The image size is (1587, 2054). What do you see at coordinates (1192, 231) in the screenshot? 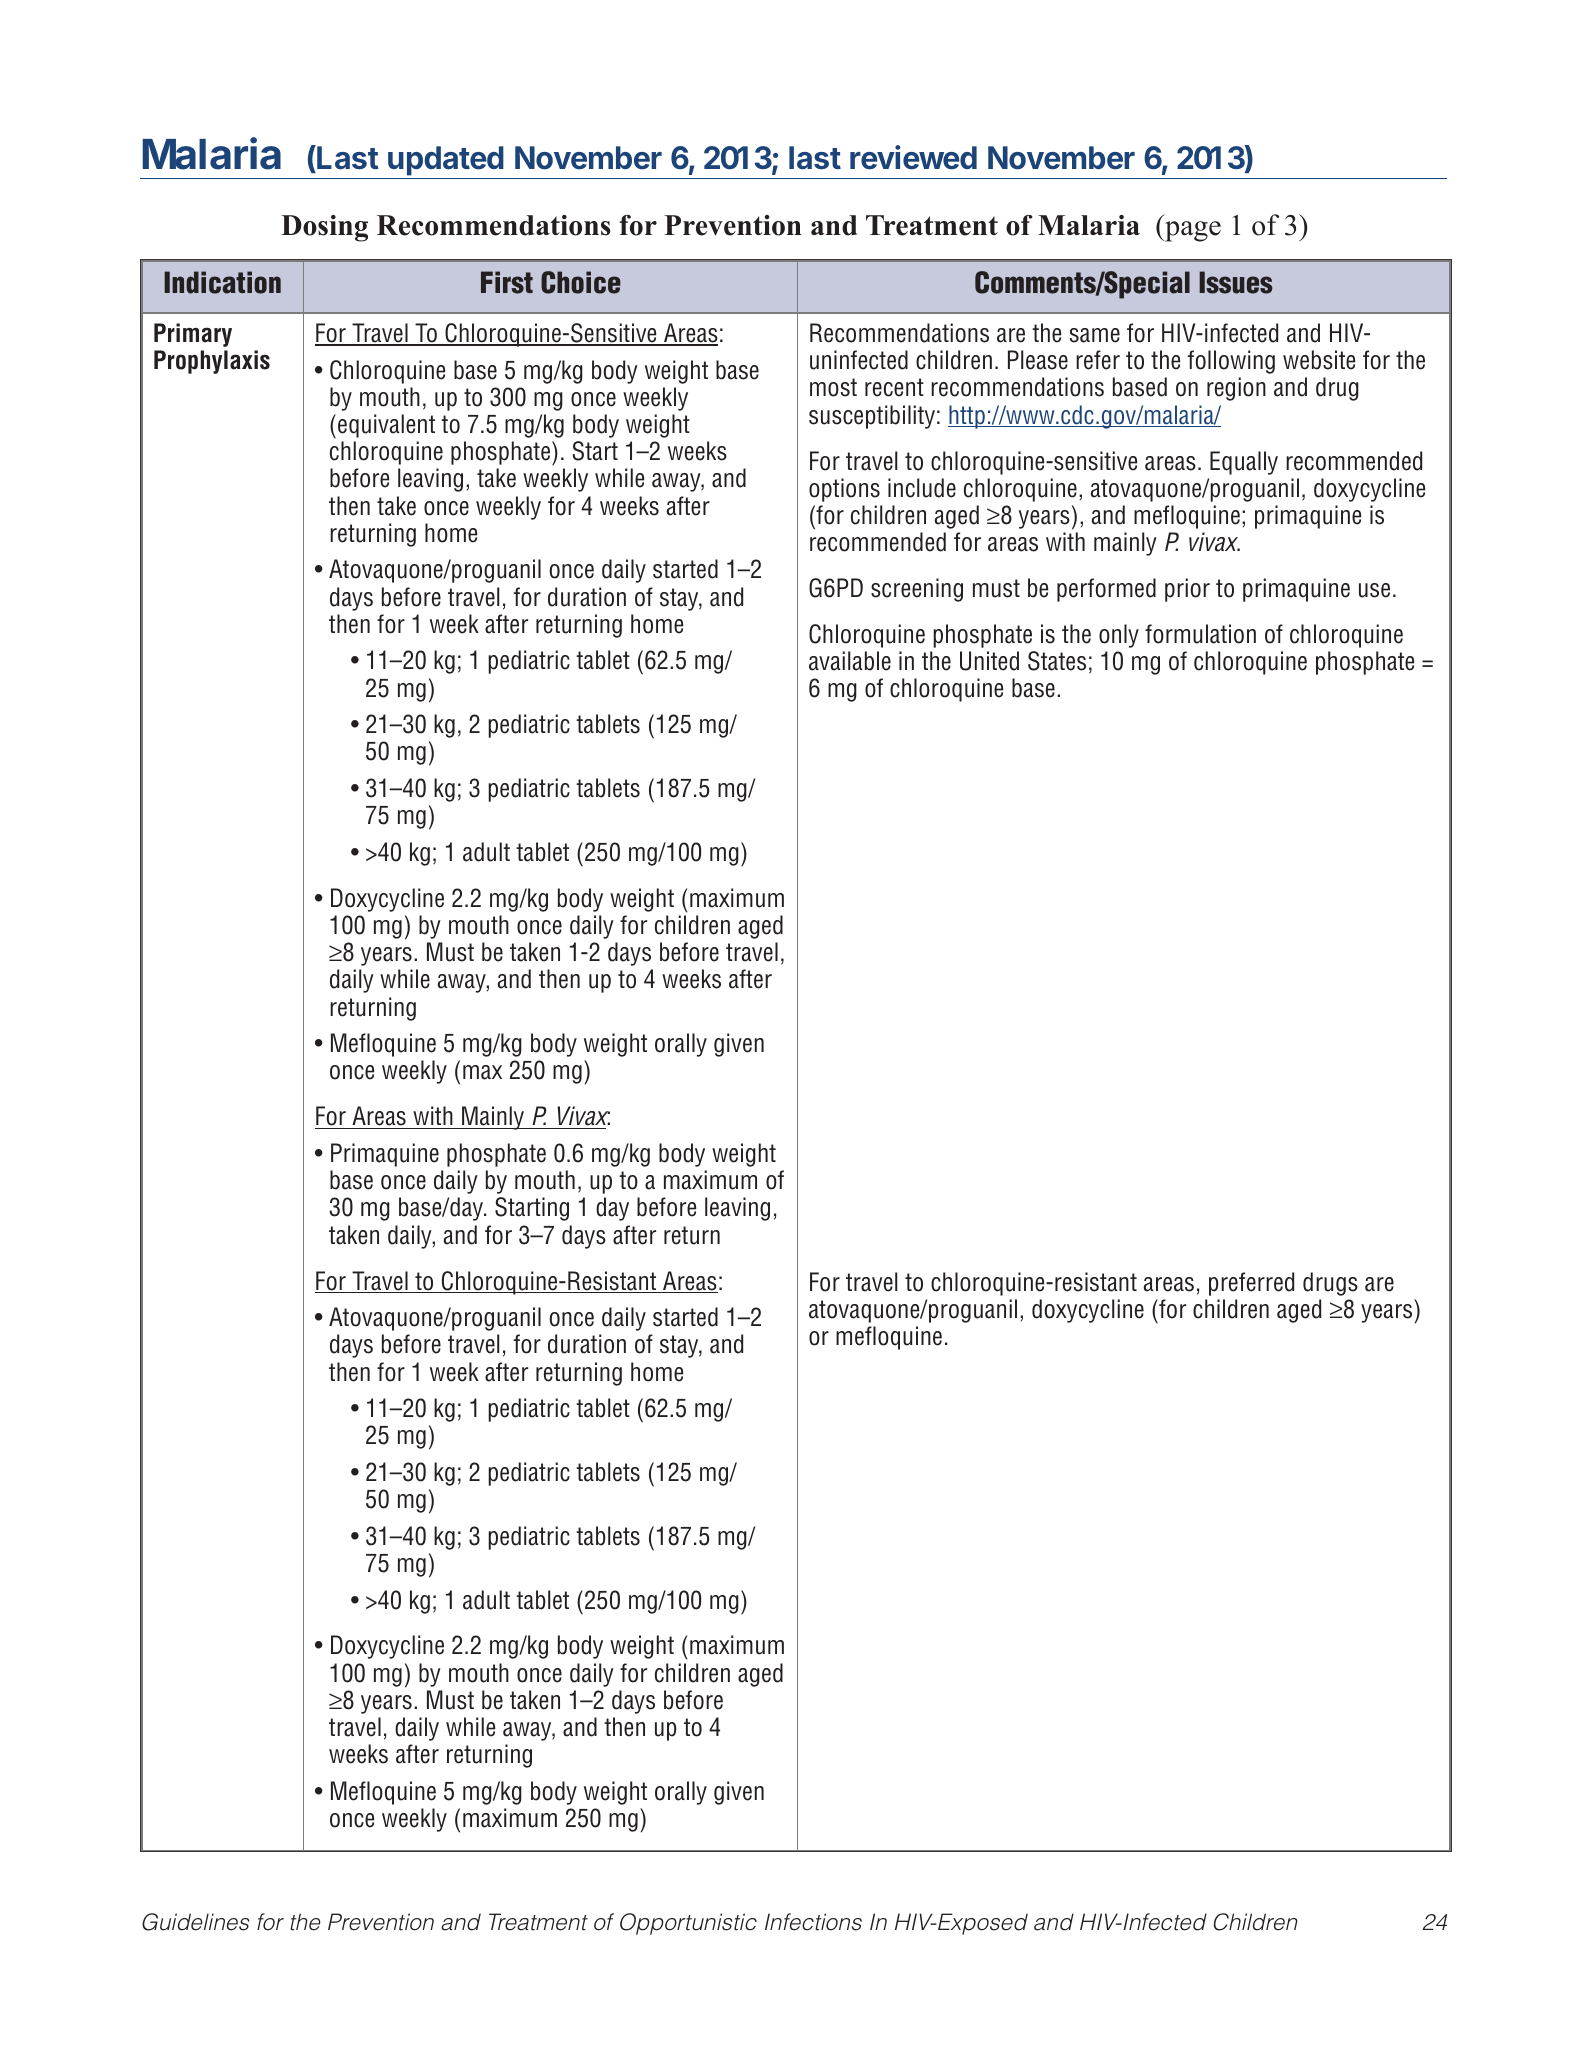
I see `page` at bounding box center [1192, 231].
